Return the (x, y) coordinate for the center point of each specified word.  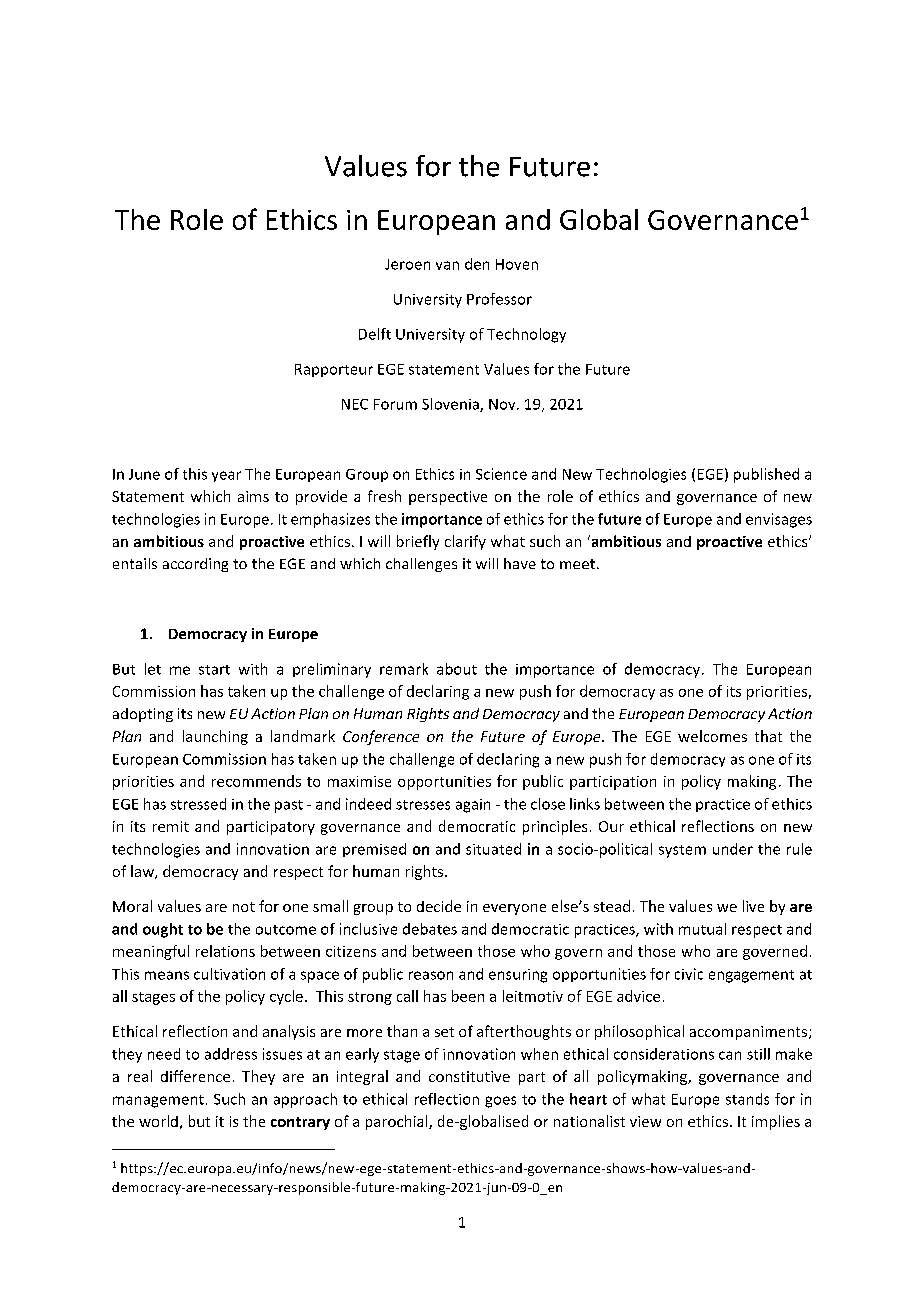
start (214, 670)
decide (439, 906)
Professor (499, 299)
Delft (375, 334)
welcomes (712, 736)
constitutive (469, 1076)
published (766, 475)
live (753, 906)
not (244, 907)
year (226, 476)
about (457, 669)
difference (195, 1076)
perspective (448, 498)
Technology (526, 335)
